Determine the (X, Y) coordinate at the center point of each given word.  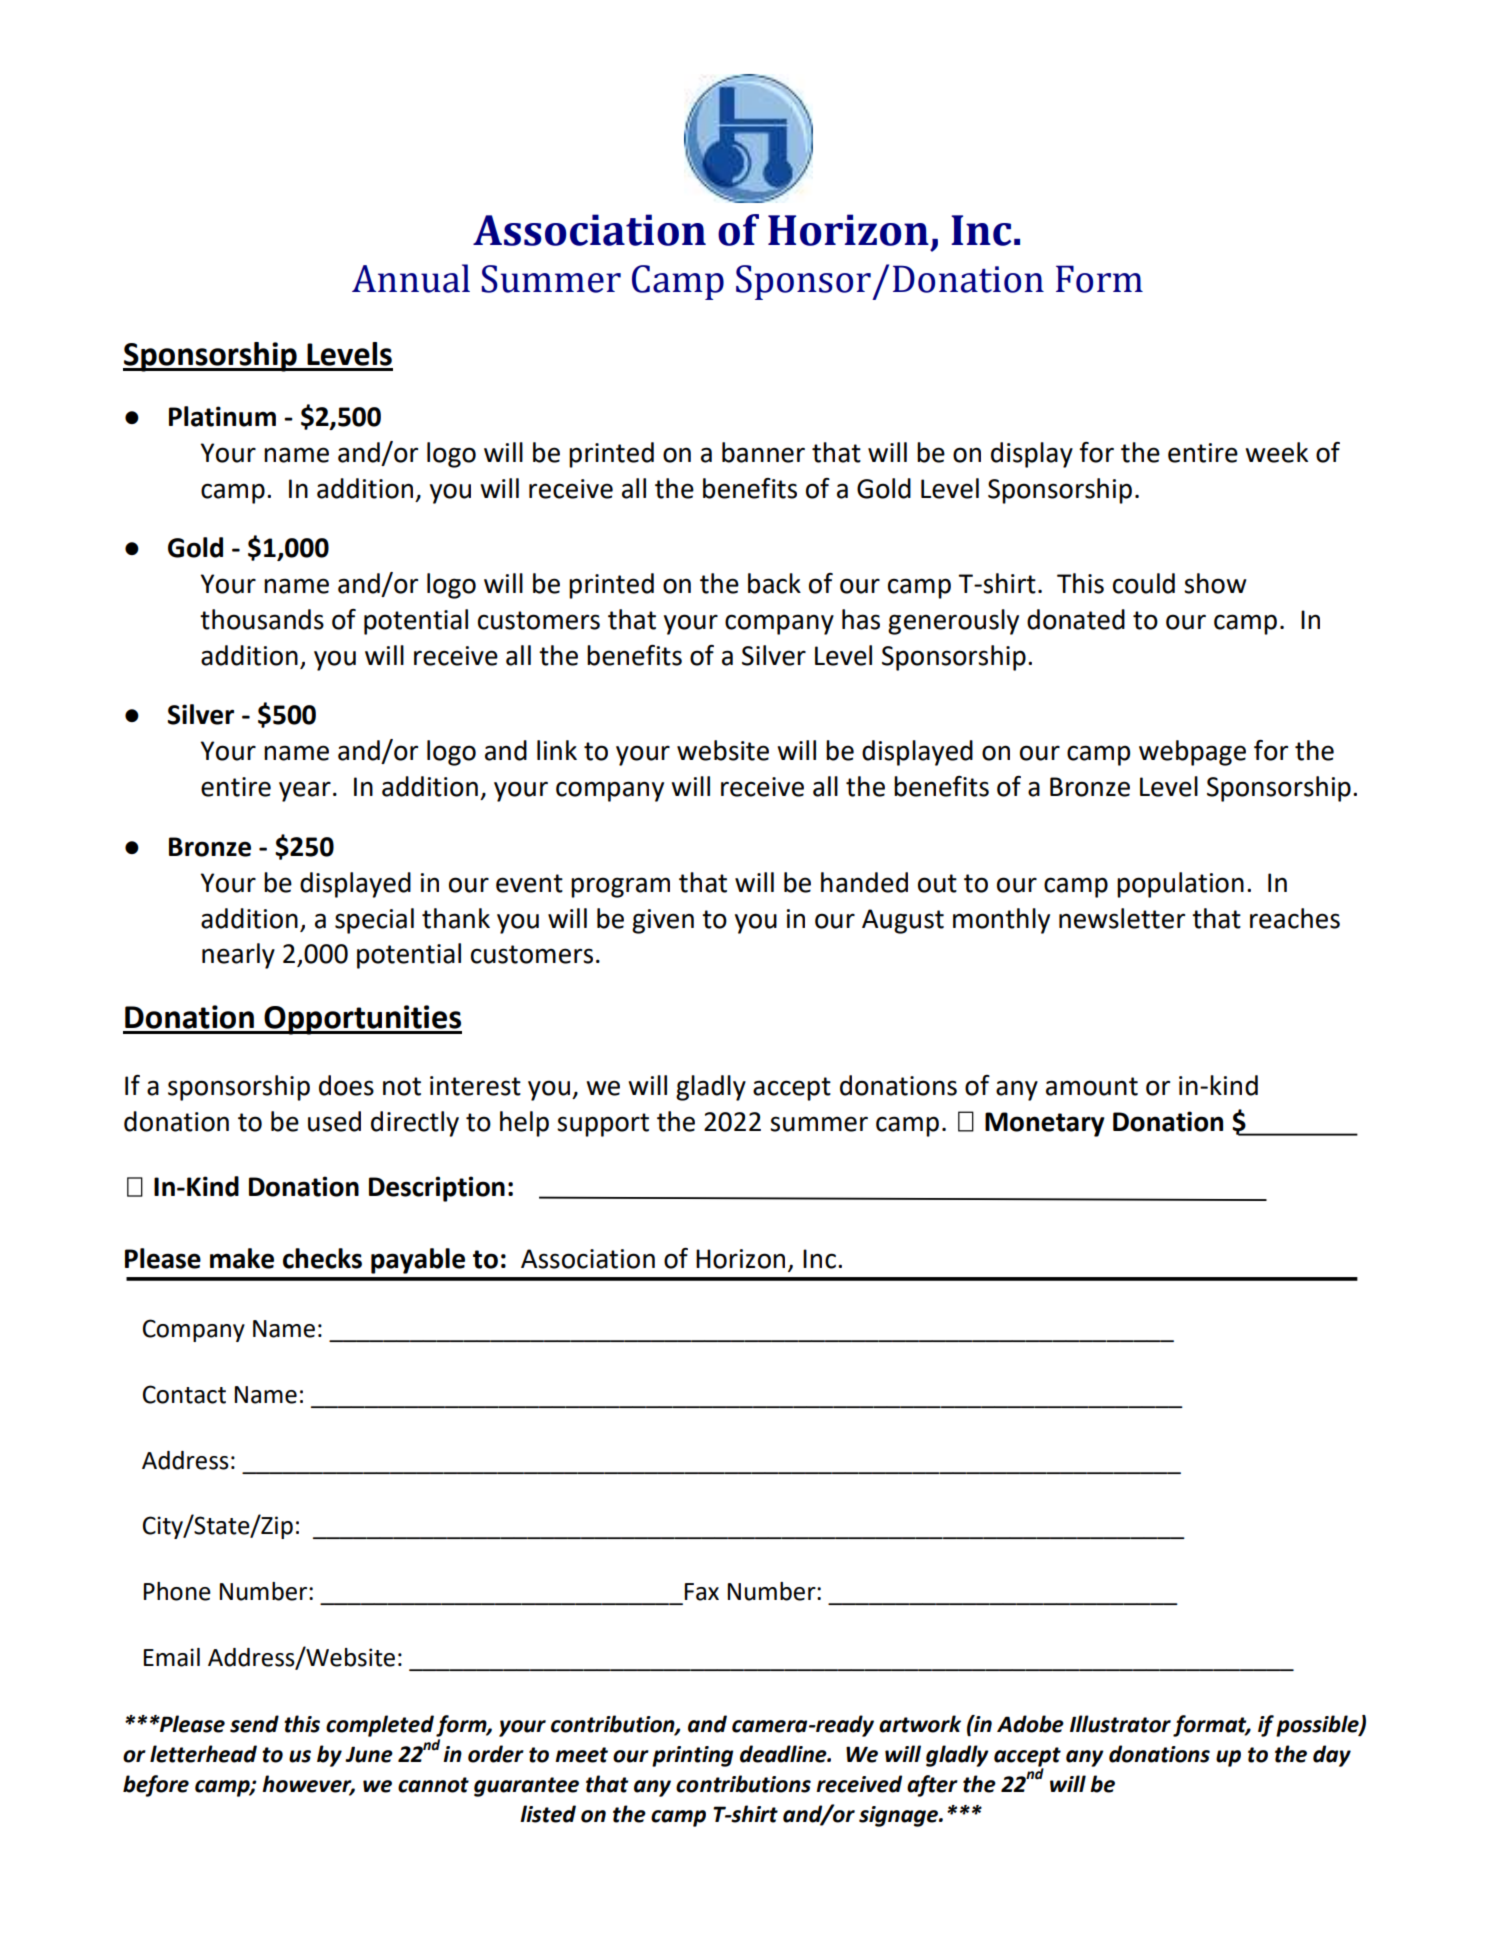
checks (322, 1258)
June (369, 1754)
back (774, 583)
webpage (1192, 753)
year (305, 791)
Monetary (1045, 1124)
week (1276, 452)
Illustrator (1120, 1724)
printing (692, 1756)
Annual (411, 278)
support (603, 1125)
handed (864, 882)
